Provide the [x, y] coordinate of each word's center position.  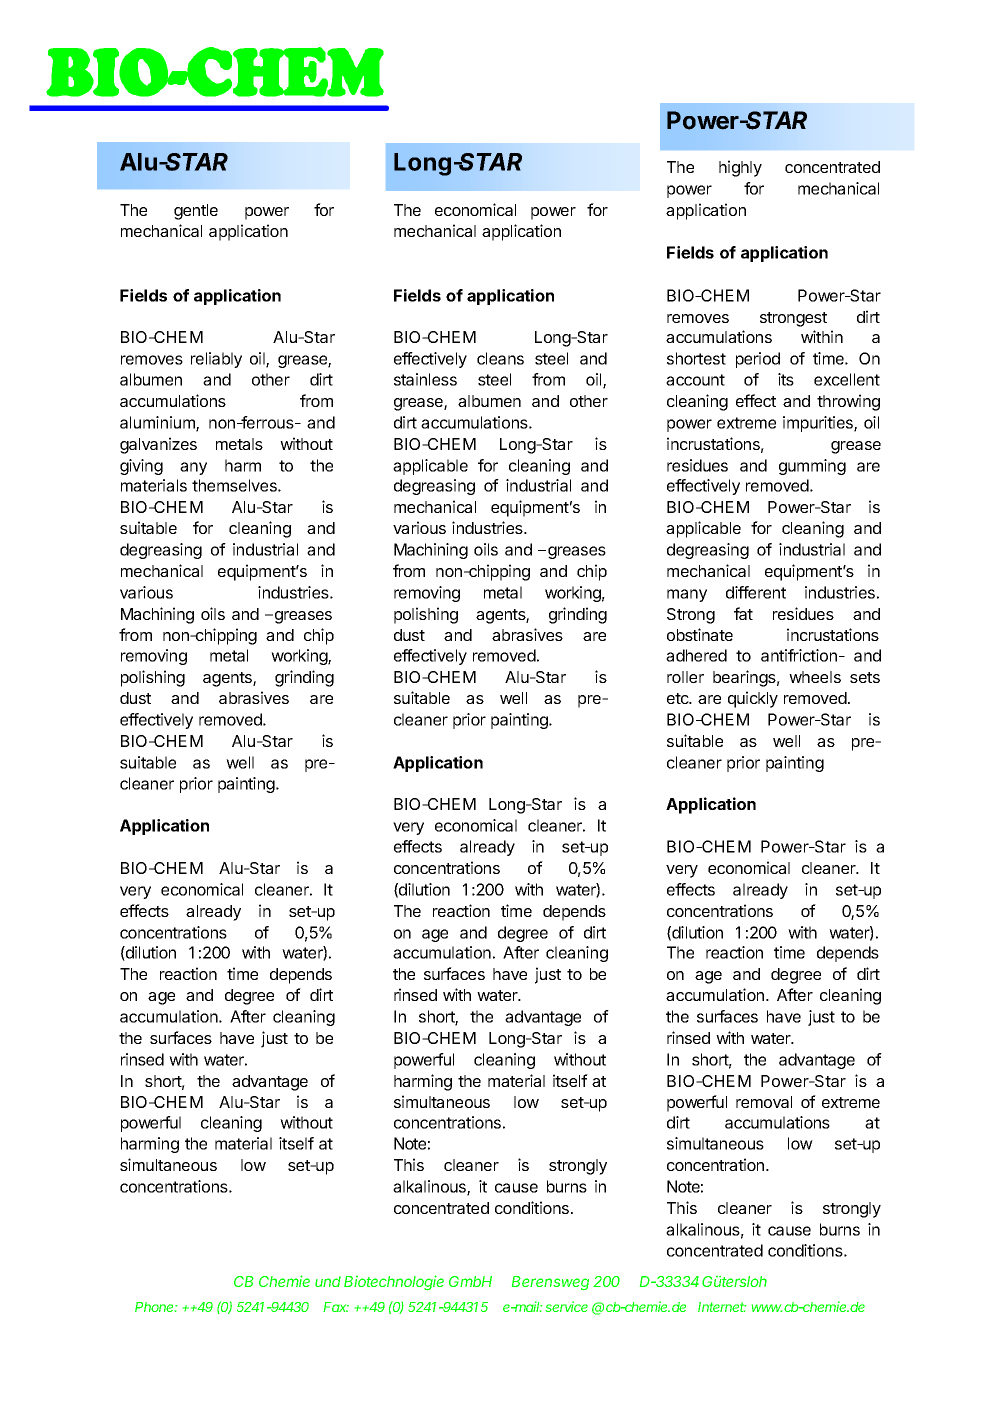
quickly [753, 699]
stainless [425, 379]
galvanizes [158, 445]
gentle [196, 212]
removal [764, 1102]
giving [141, 467]
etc [679, 698]
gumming [812, 467]
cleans [500, 358]
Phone [156, 1307]
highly [740, 168]
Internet [722, 1307]
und [328, 1281]
